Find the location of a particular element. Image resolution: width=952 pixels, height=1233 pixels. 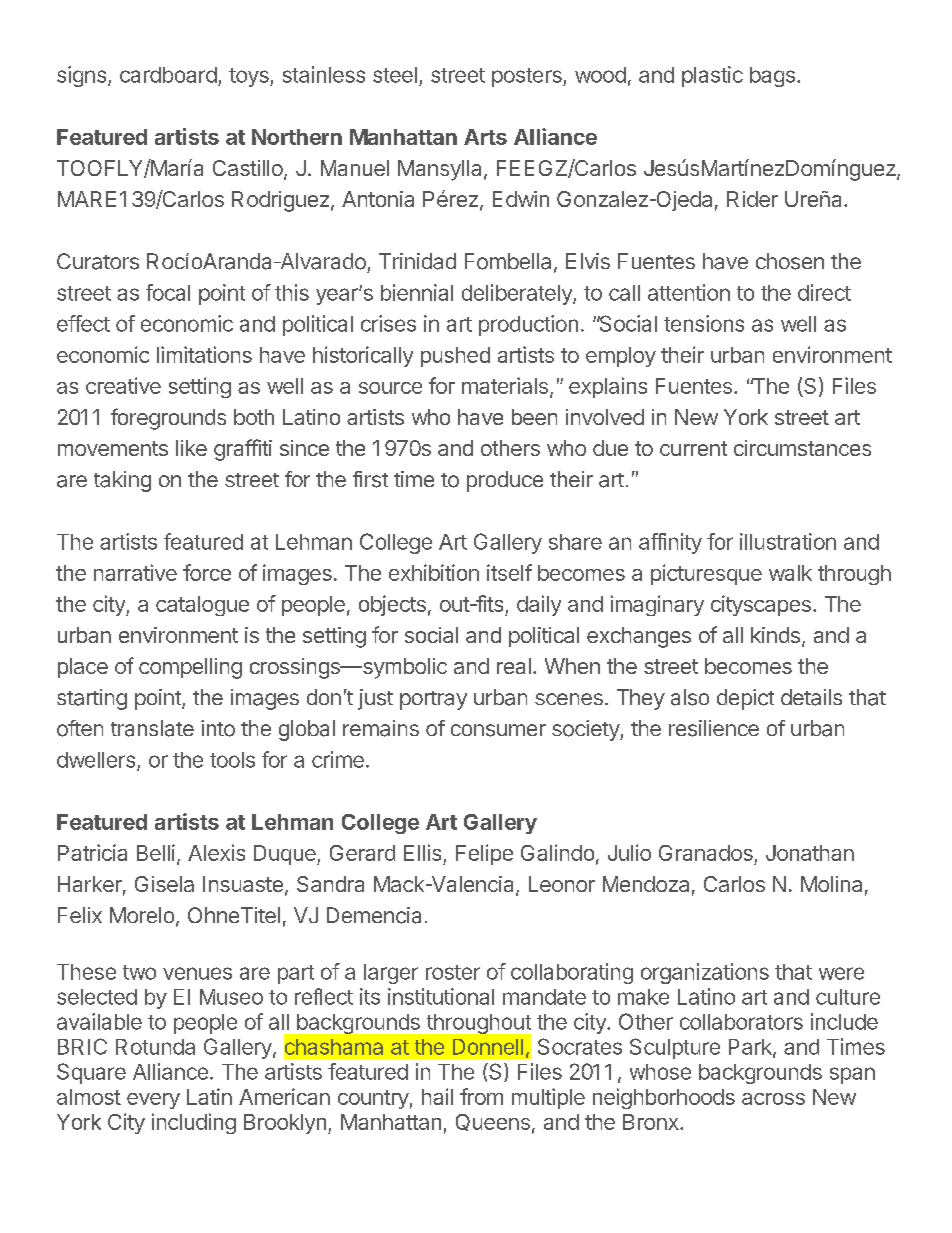

pushed is located at coordinates (455, 357).
